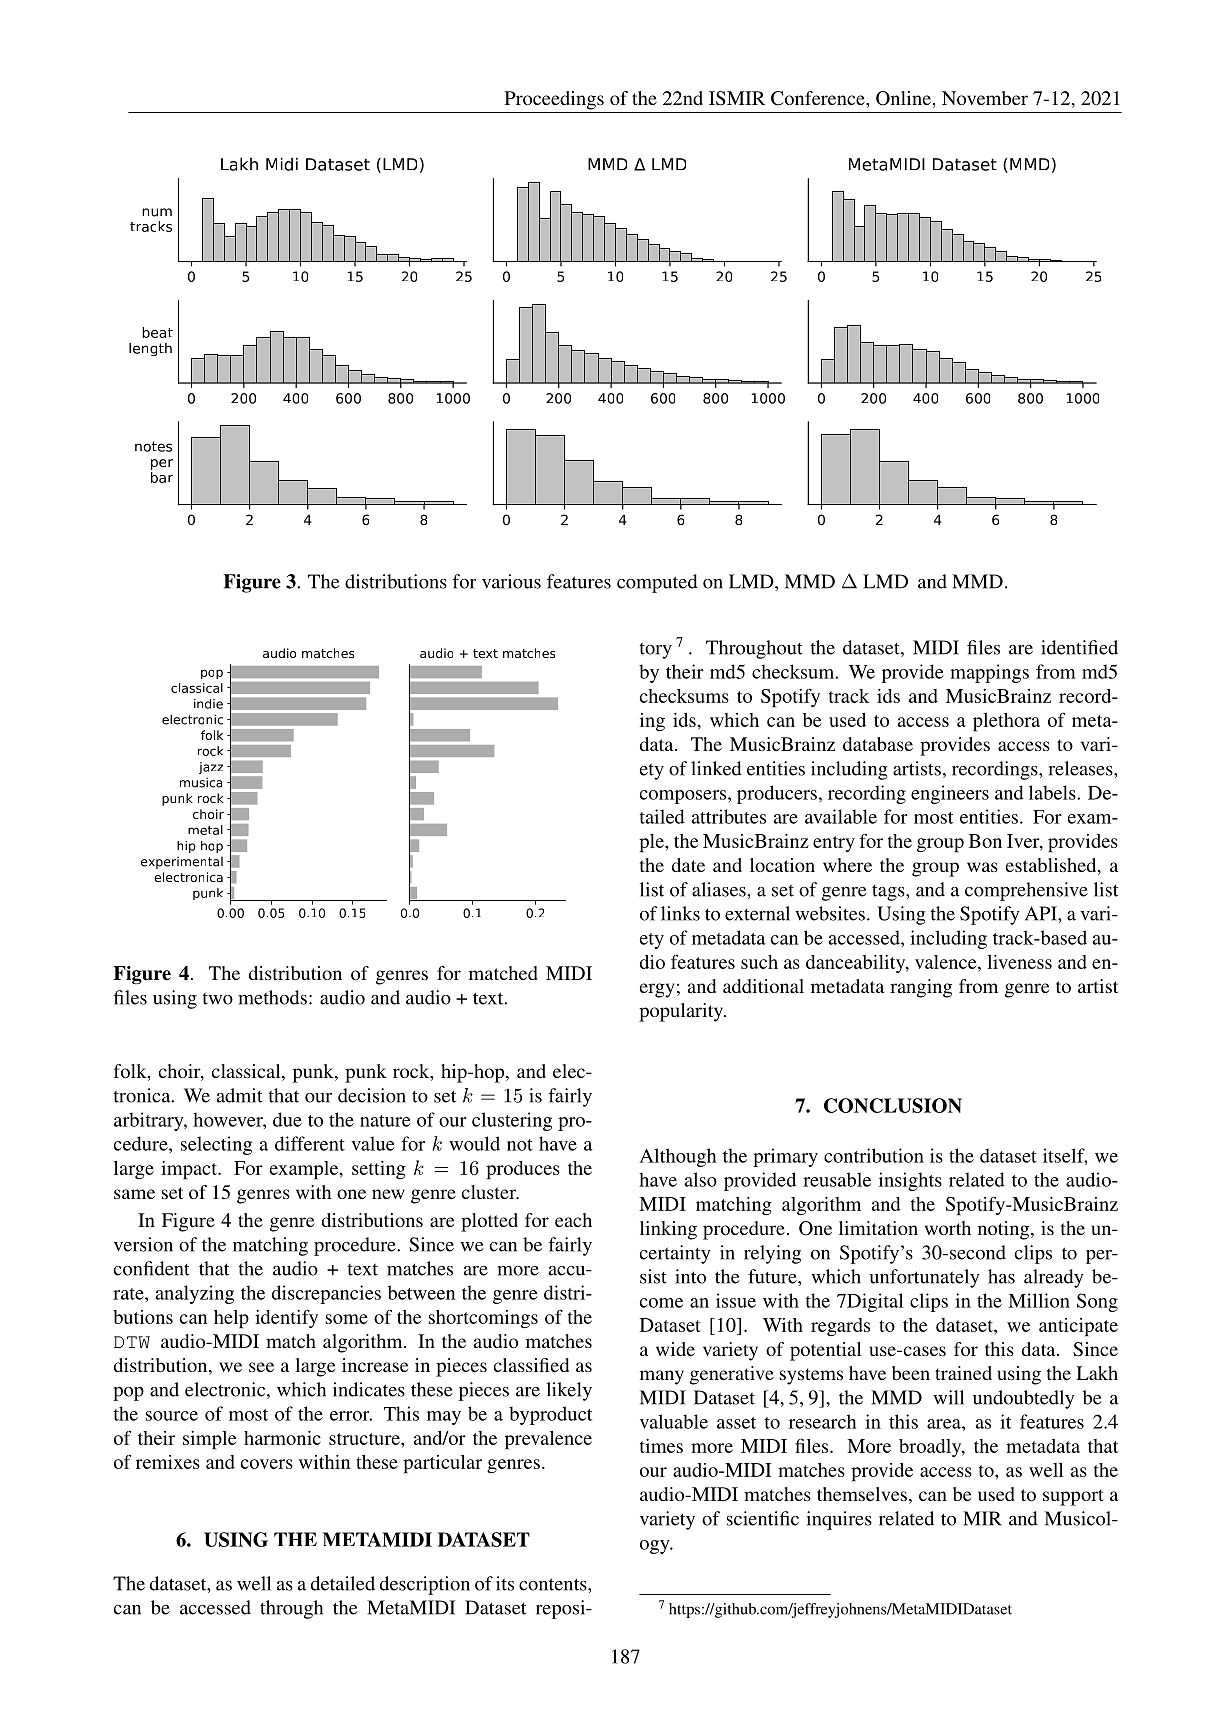 Image resolution: width=1227 pixels, height=1736 pixels. Describe the element at coordinates (554, 100) in the screenshot. I see `Proceedings` at that location.
